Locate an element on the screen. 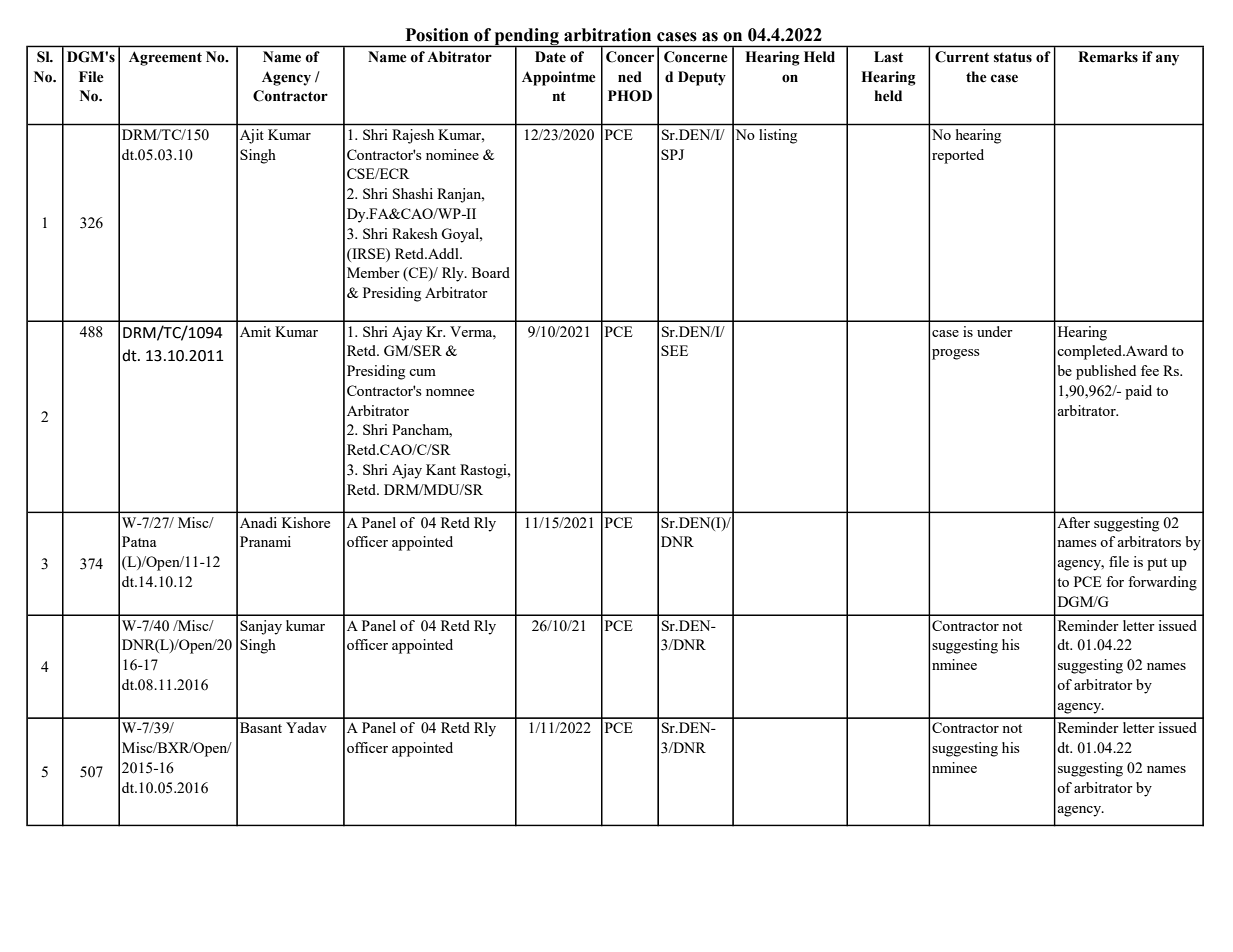 The height and width of the screenshot is (952, 1233). status is located at coordinates (1013, 57).
